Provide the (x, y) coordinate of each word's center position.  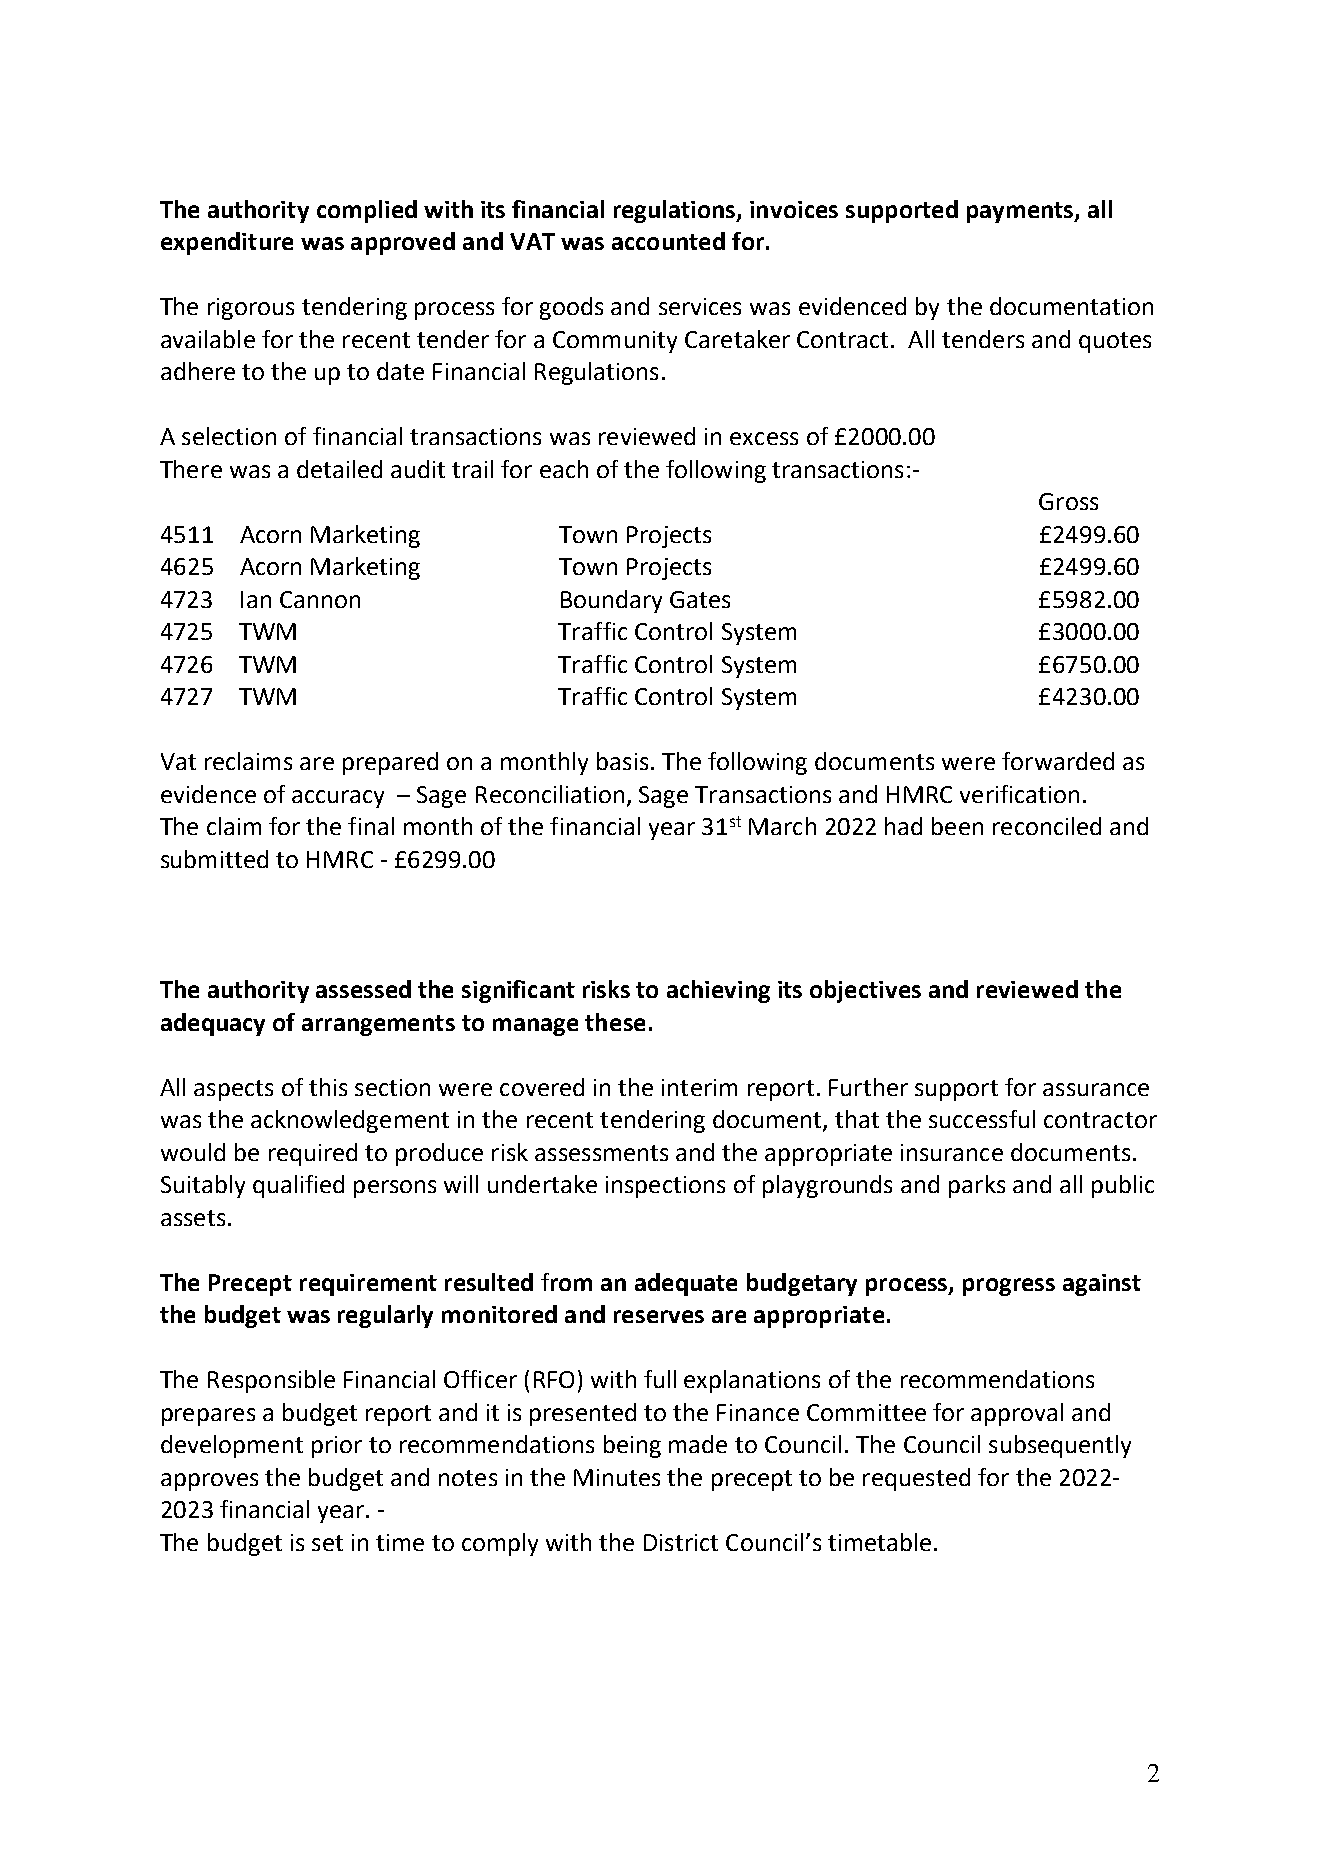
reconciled (1047, 826)
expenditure (227, 243)
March (782, 826)
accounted (668, 241)
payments (1021, 212)
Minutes (617, 1477)
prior (337, 1447)
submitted (214, 859)
